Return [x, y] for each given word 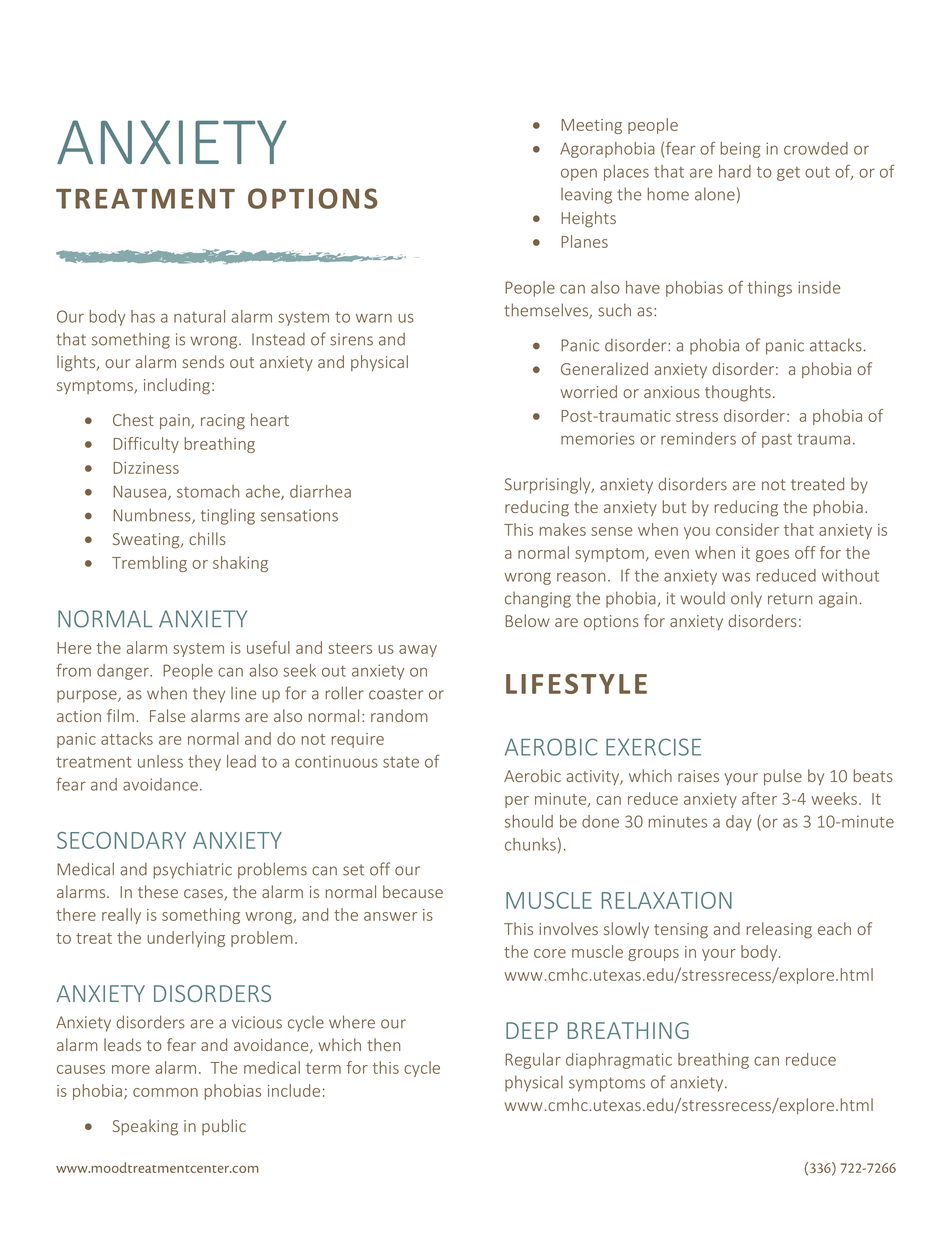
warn [374, 318]
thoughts [738, 393]
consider [747, 529]
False [167, 715]
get [788, 174]
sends [203, 361]
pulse [783, 777]
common [165, 1092]
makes [563, 529]
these [158, 891]
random [399, 715]
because [413, 891]
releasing [779, 930]
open [579, 174]
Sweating [147, 541]
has [143, 316]
